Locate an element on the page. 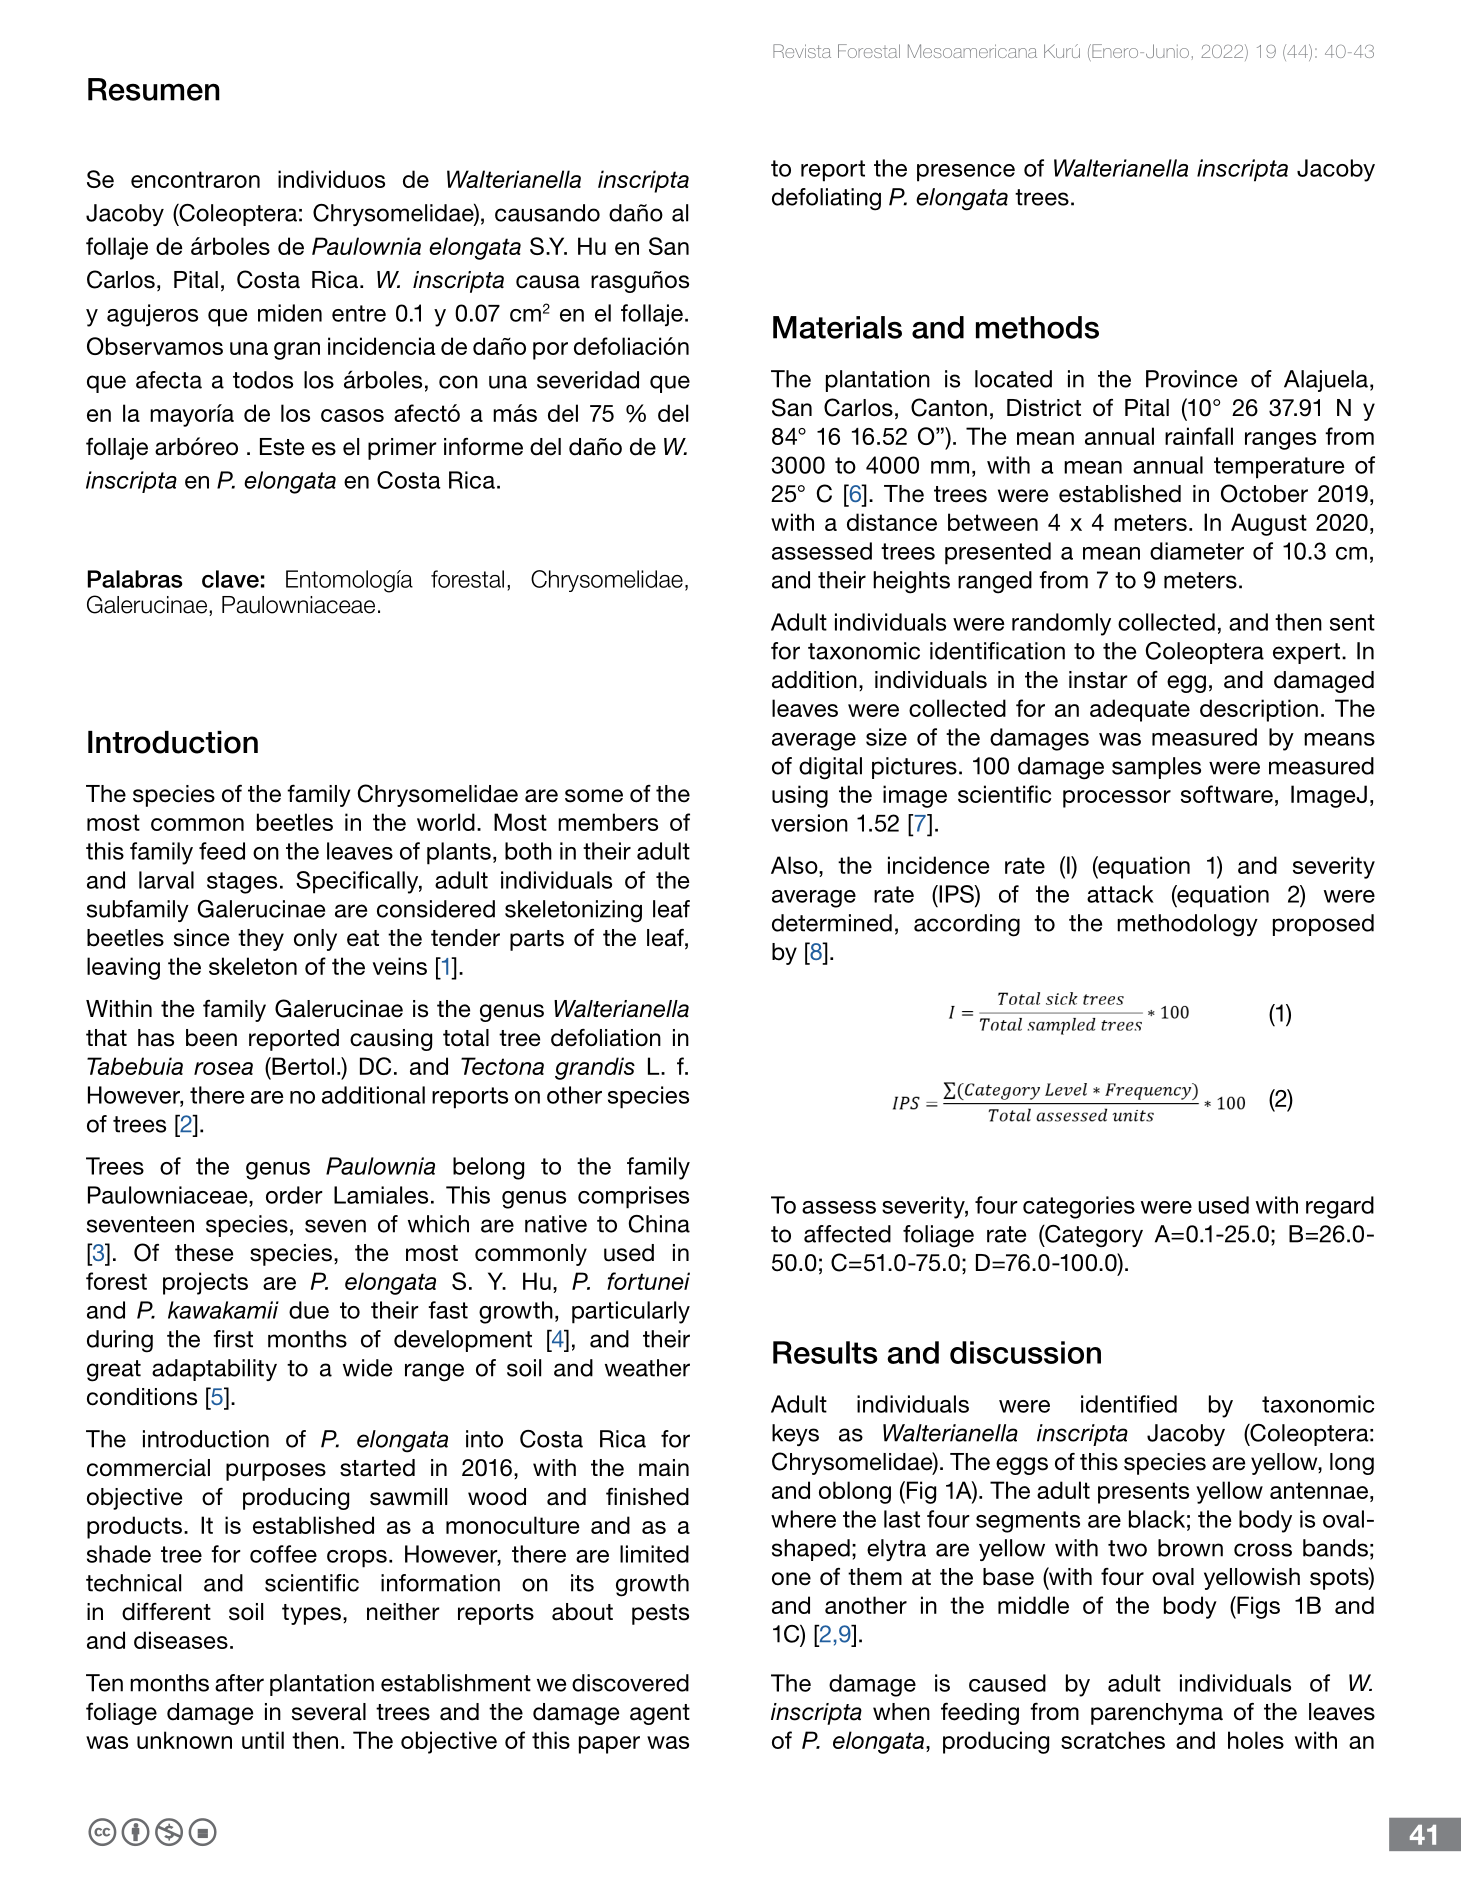 This page has width=1461, height=1891. after is located at coordinates (239, 1683).
